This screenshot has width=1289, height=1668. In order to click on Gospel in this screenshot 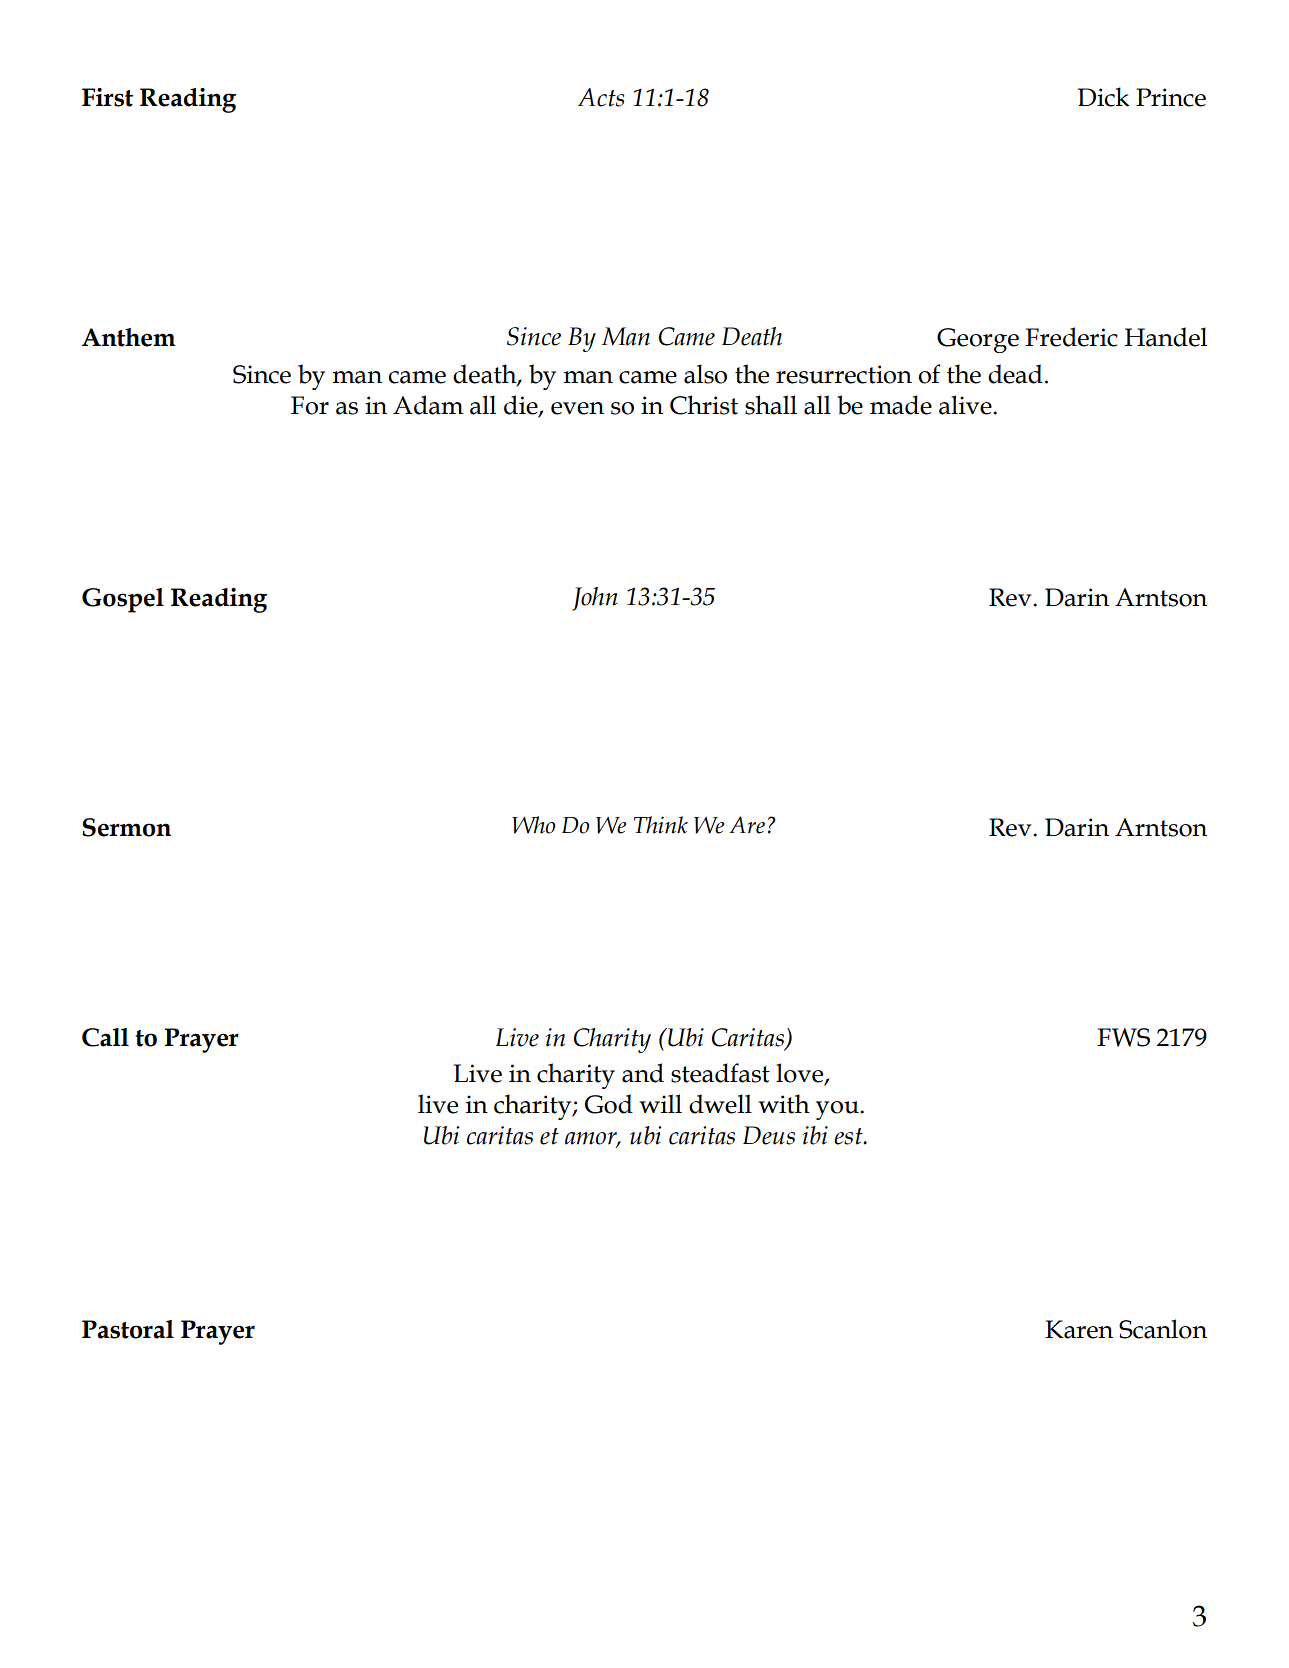, I will do `click(123, 600)`.
